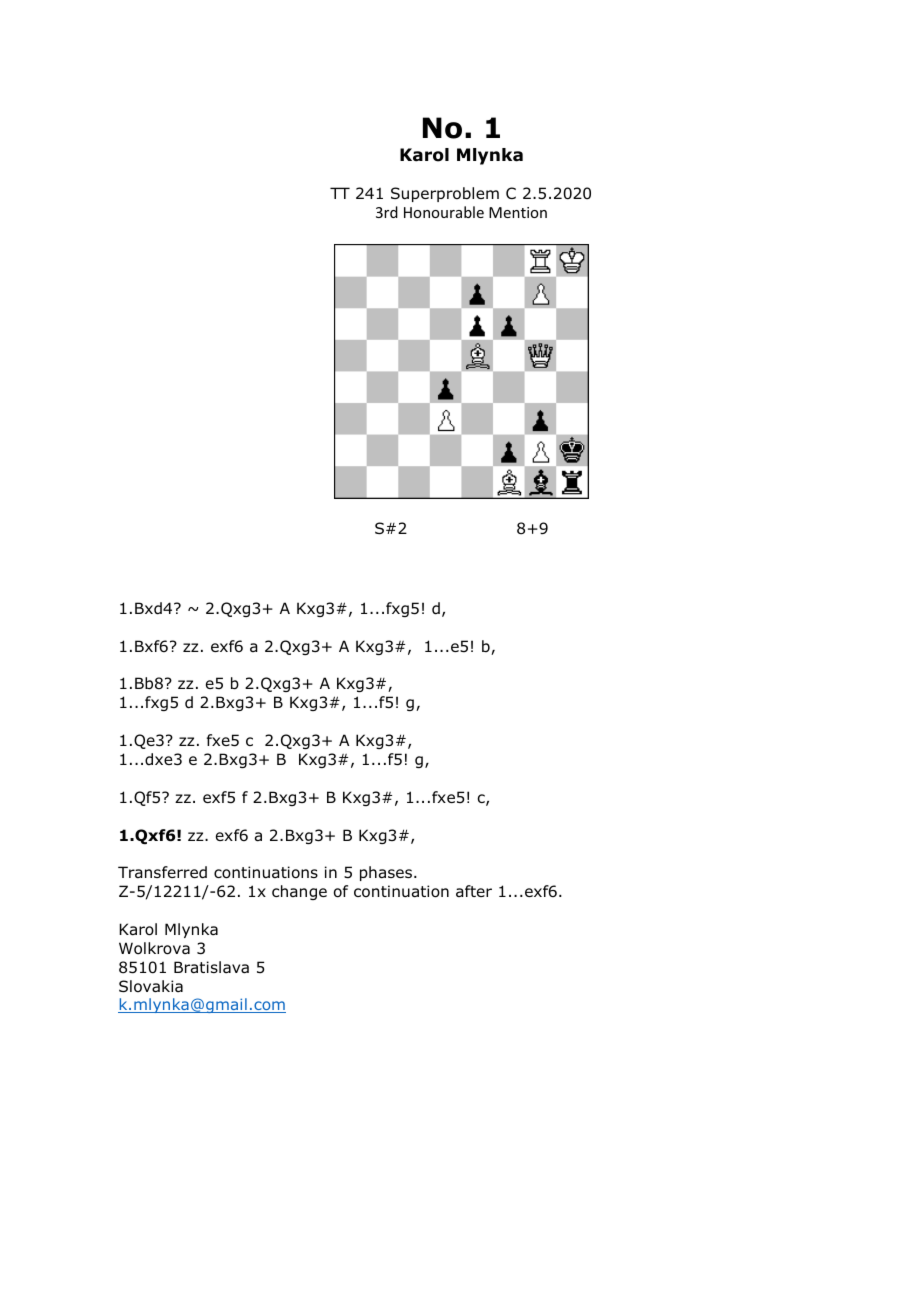 This screenshot has width=924, height=1308. What do you see at coordinates (299, 892) in the screenshot?
I see `change` at bounding box center [299, 892].
